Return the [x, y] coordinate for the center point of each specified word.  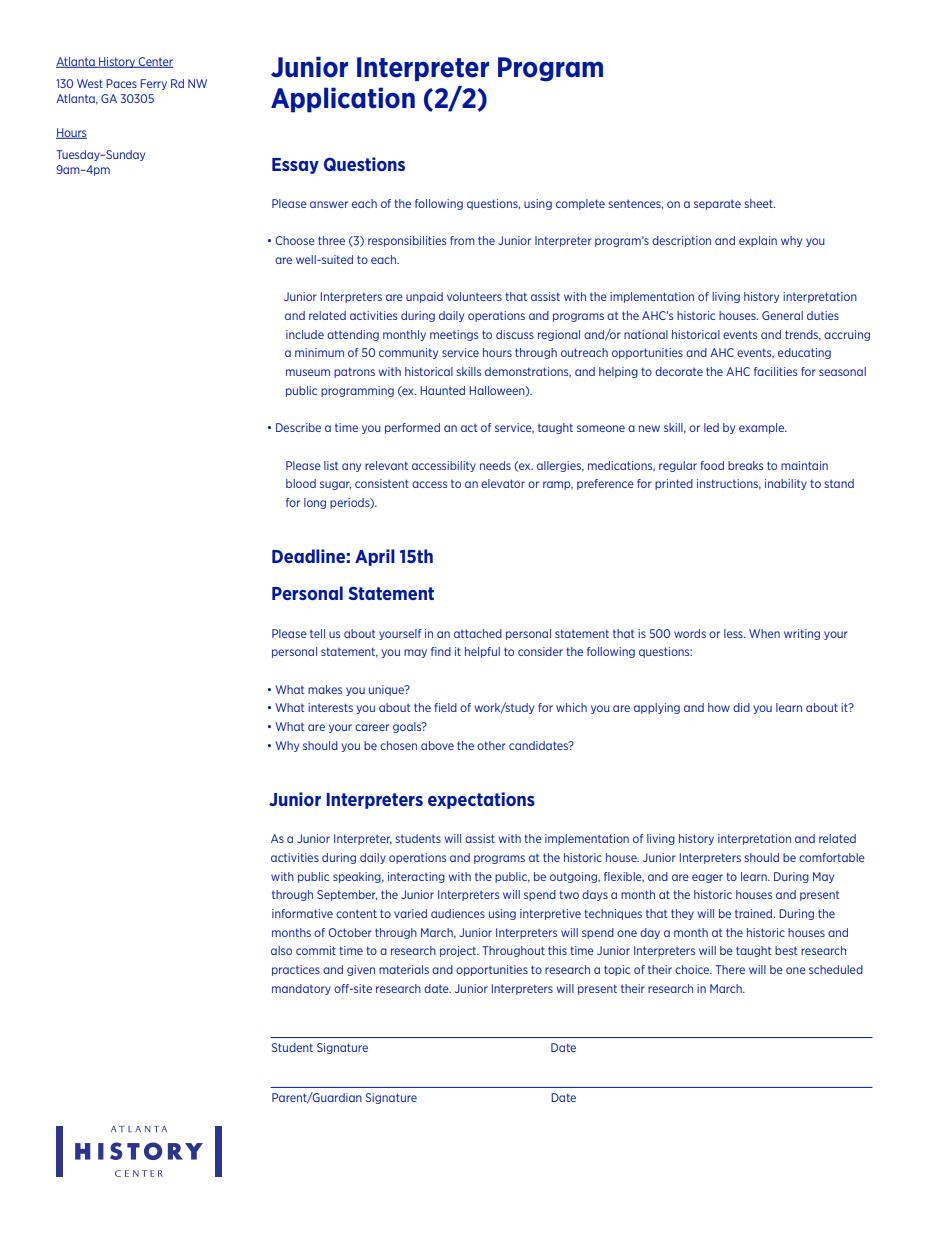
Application [343, 100]
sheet [759, 203]
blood [301, 483]
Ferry [153, 84]
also [281, 950]
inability [786, 484]
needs [495, 465]
